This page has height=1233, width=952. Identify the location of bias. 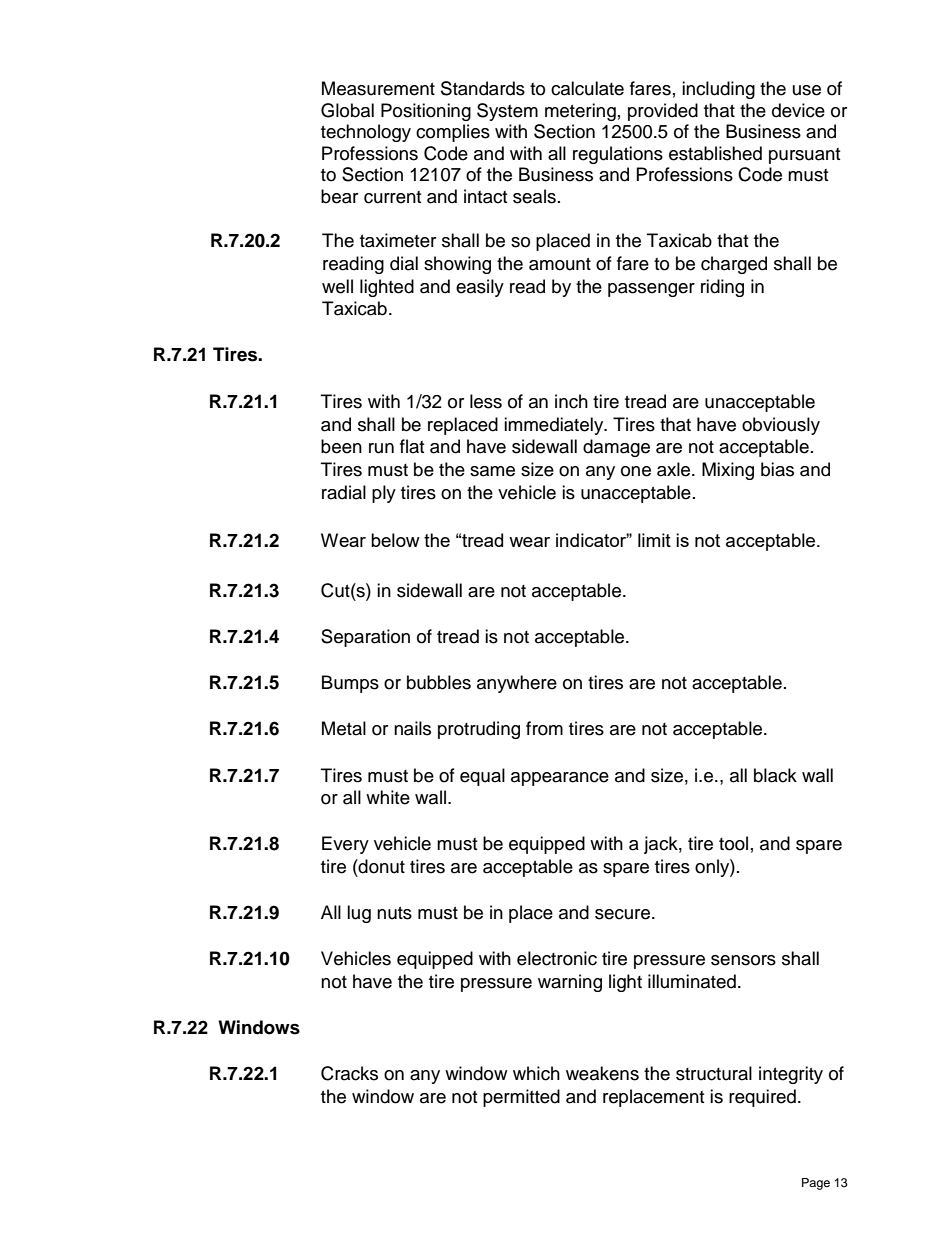
(777, 469).
